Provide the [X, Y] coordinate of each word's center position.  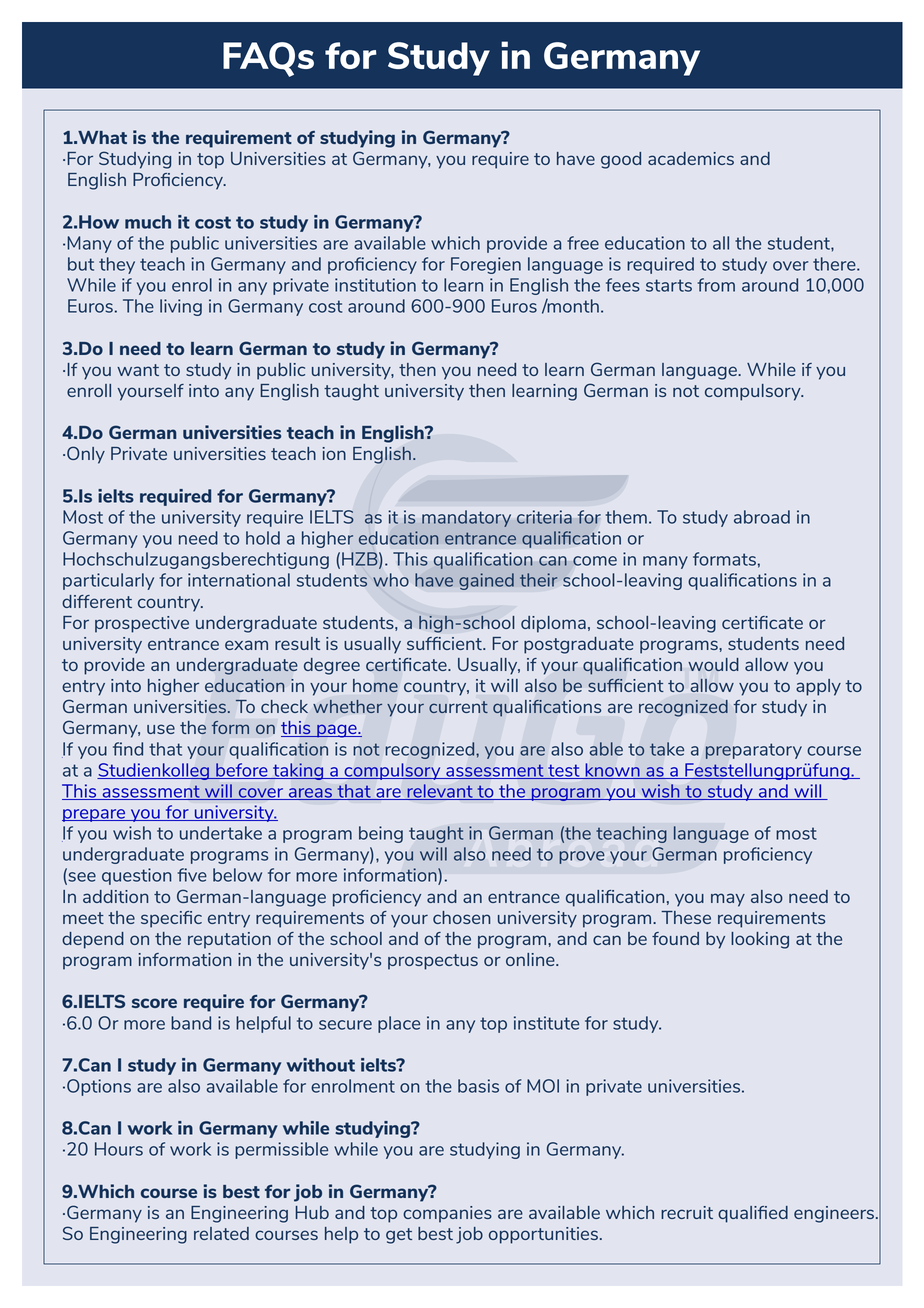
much [148, 222]
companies [447, 1214]
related [221, 1233]
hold [263, 538]
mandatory [466, 518]
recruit [687, 1212]
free [583, 243]
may [728, 900]
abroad [762, 517]
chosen [461, 917]
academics [691, 158]
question [137, 876]
